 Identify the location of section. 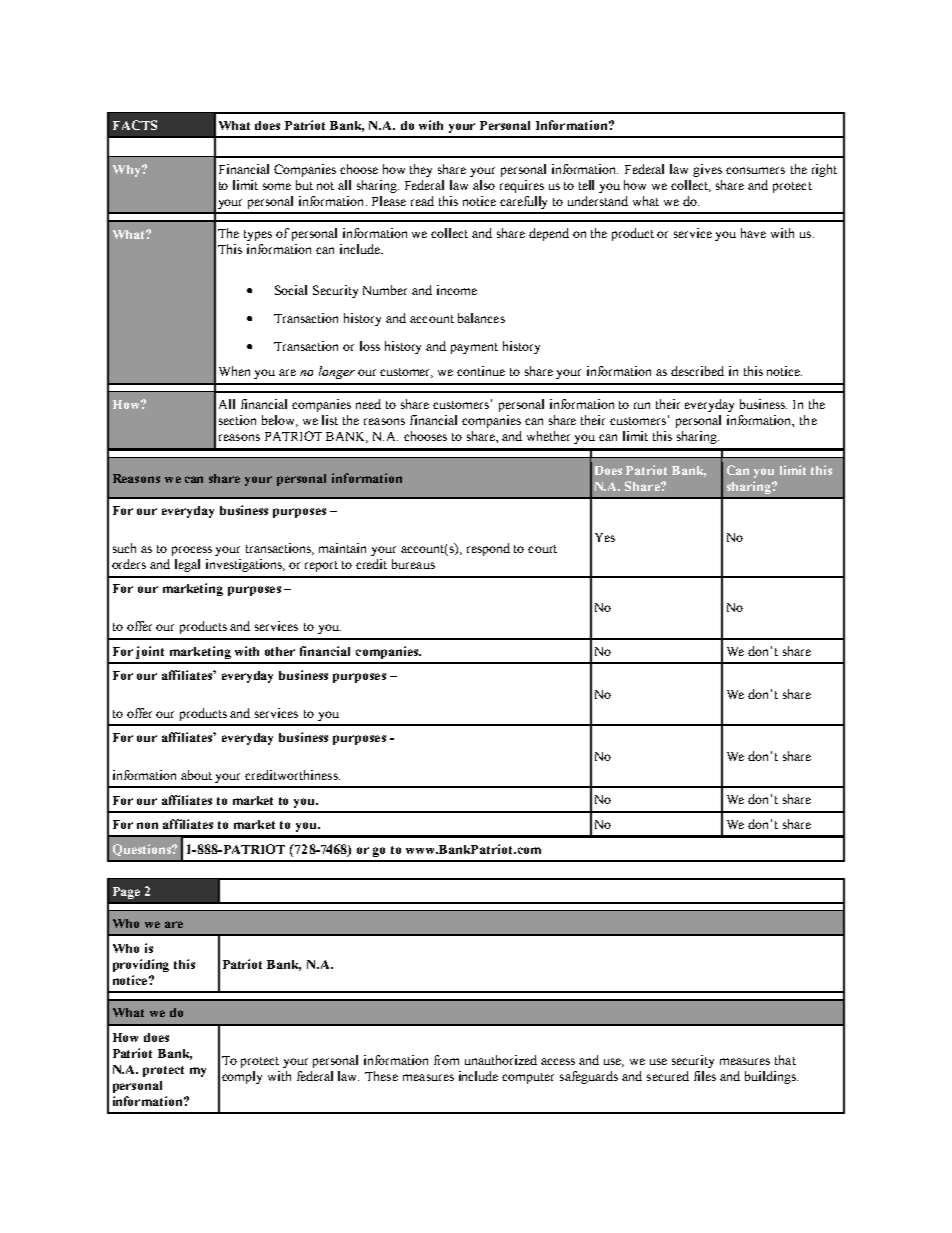
(237, 420).
